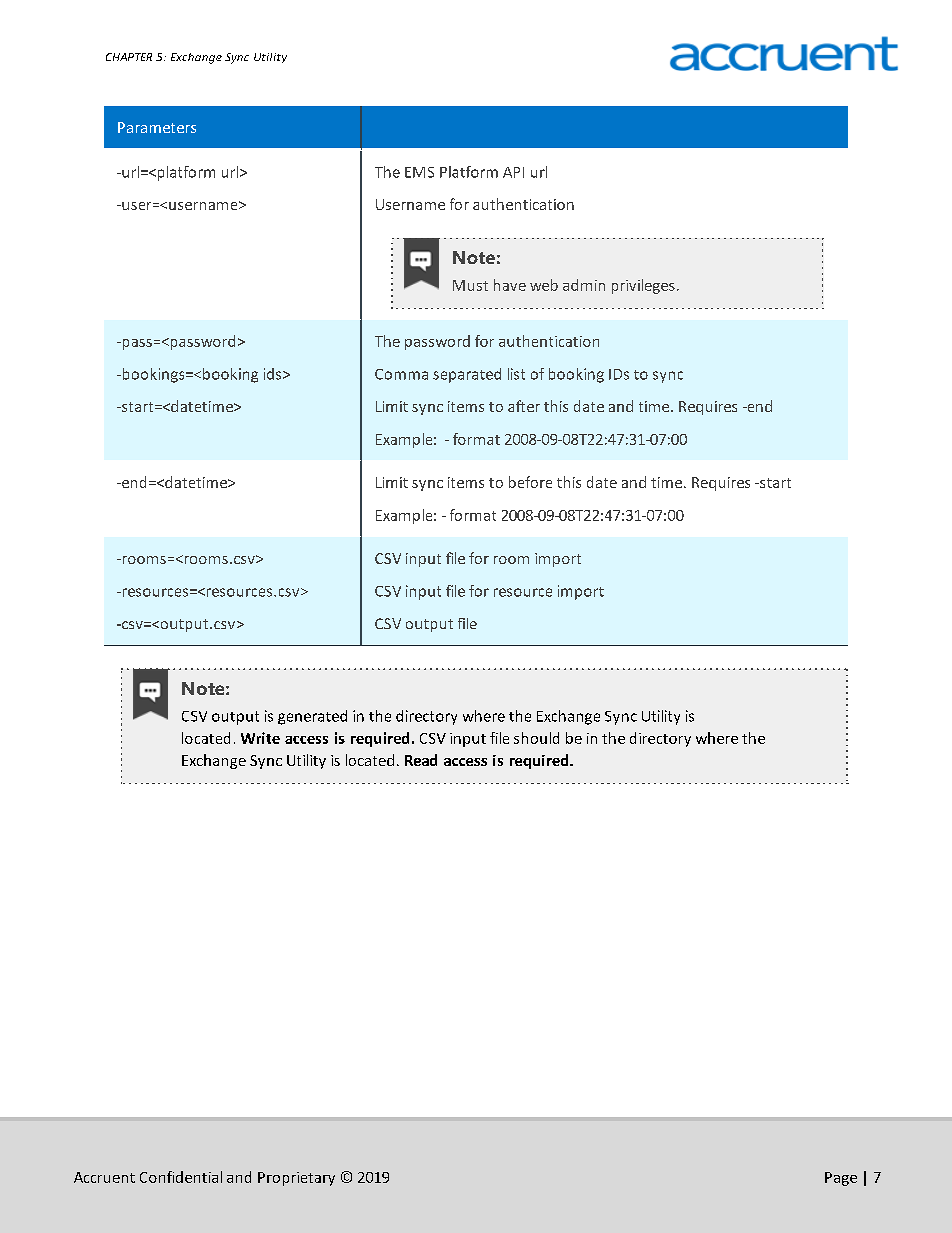 The image size is (952, 1233). What do you see at coordinates (296, 1179) in the screenshot?
I see `Proprietary` at bounding box center [296, 1179].
